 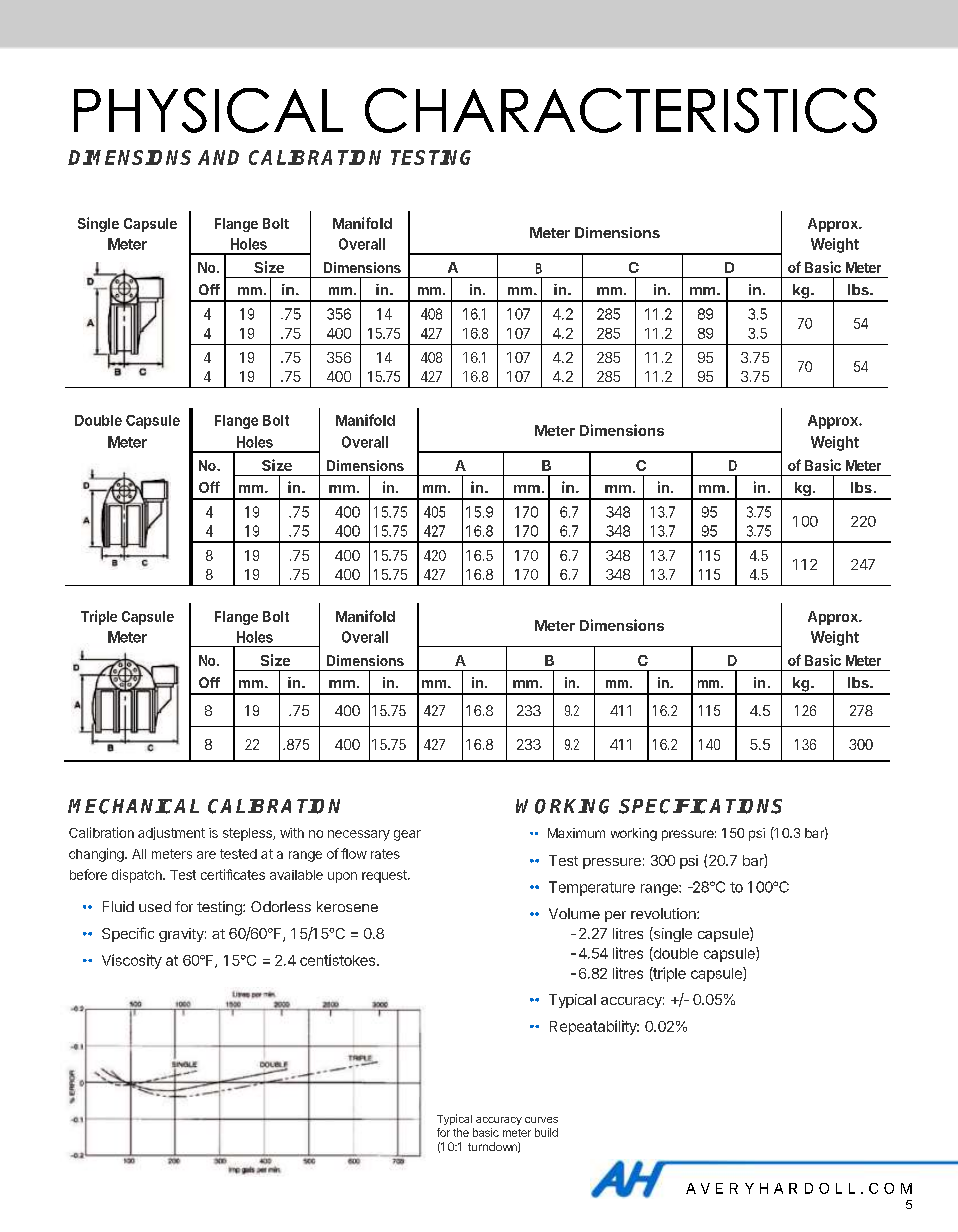 I want to click on with, so click(x=292, y=833).
